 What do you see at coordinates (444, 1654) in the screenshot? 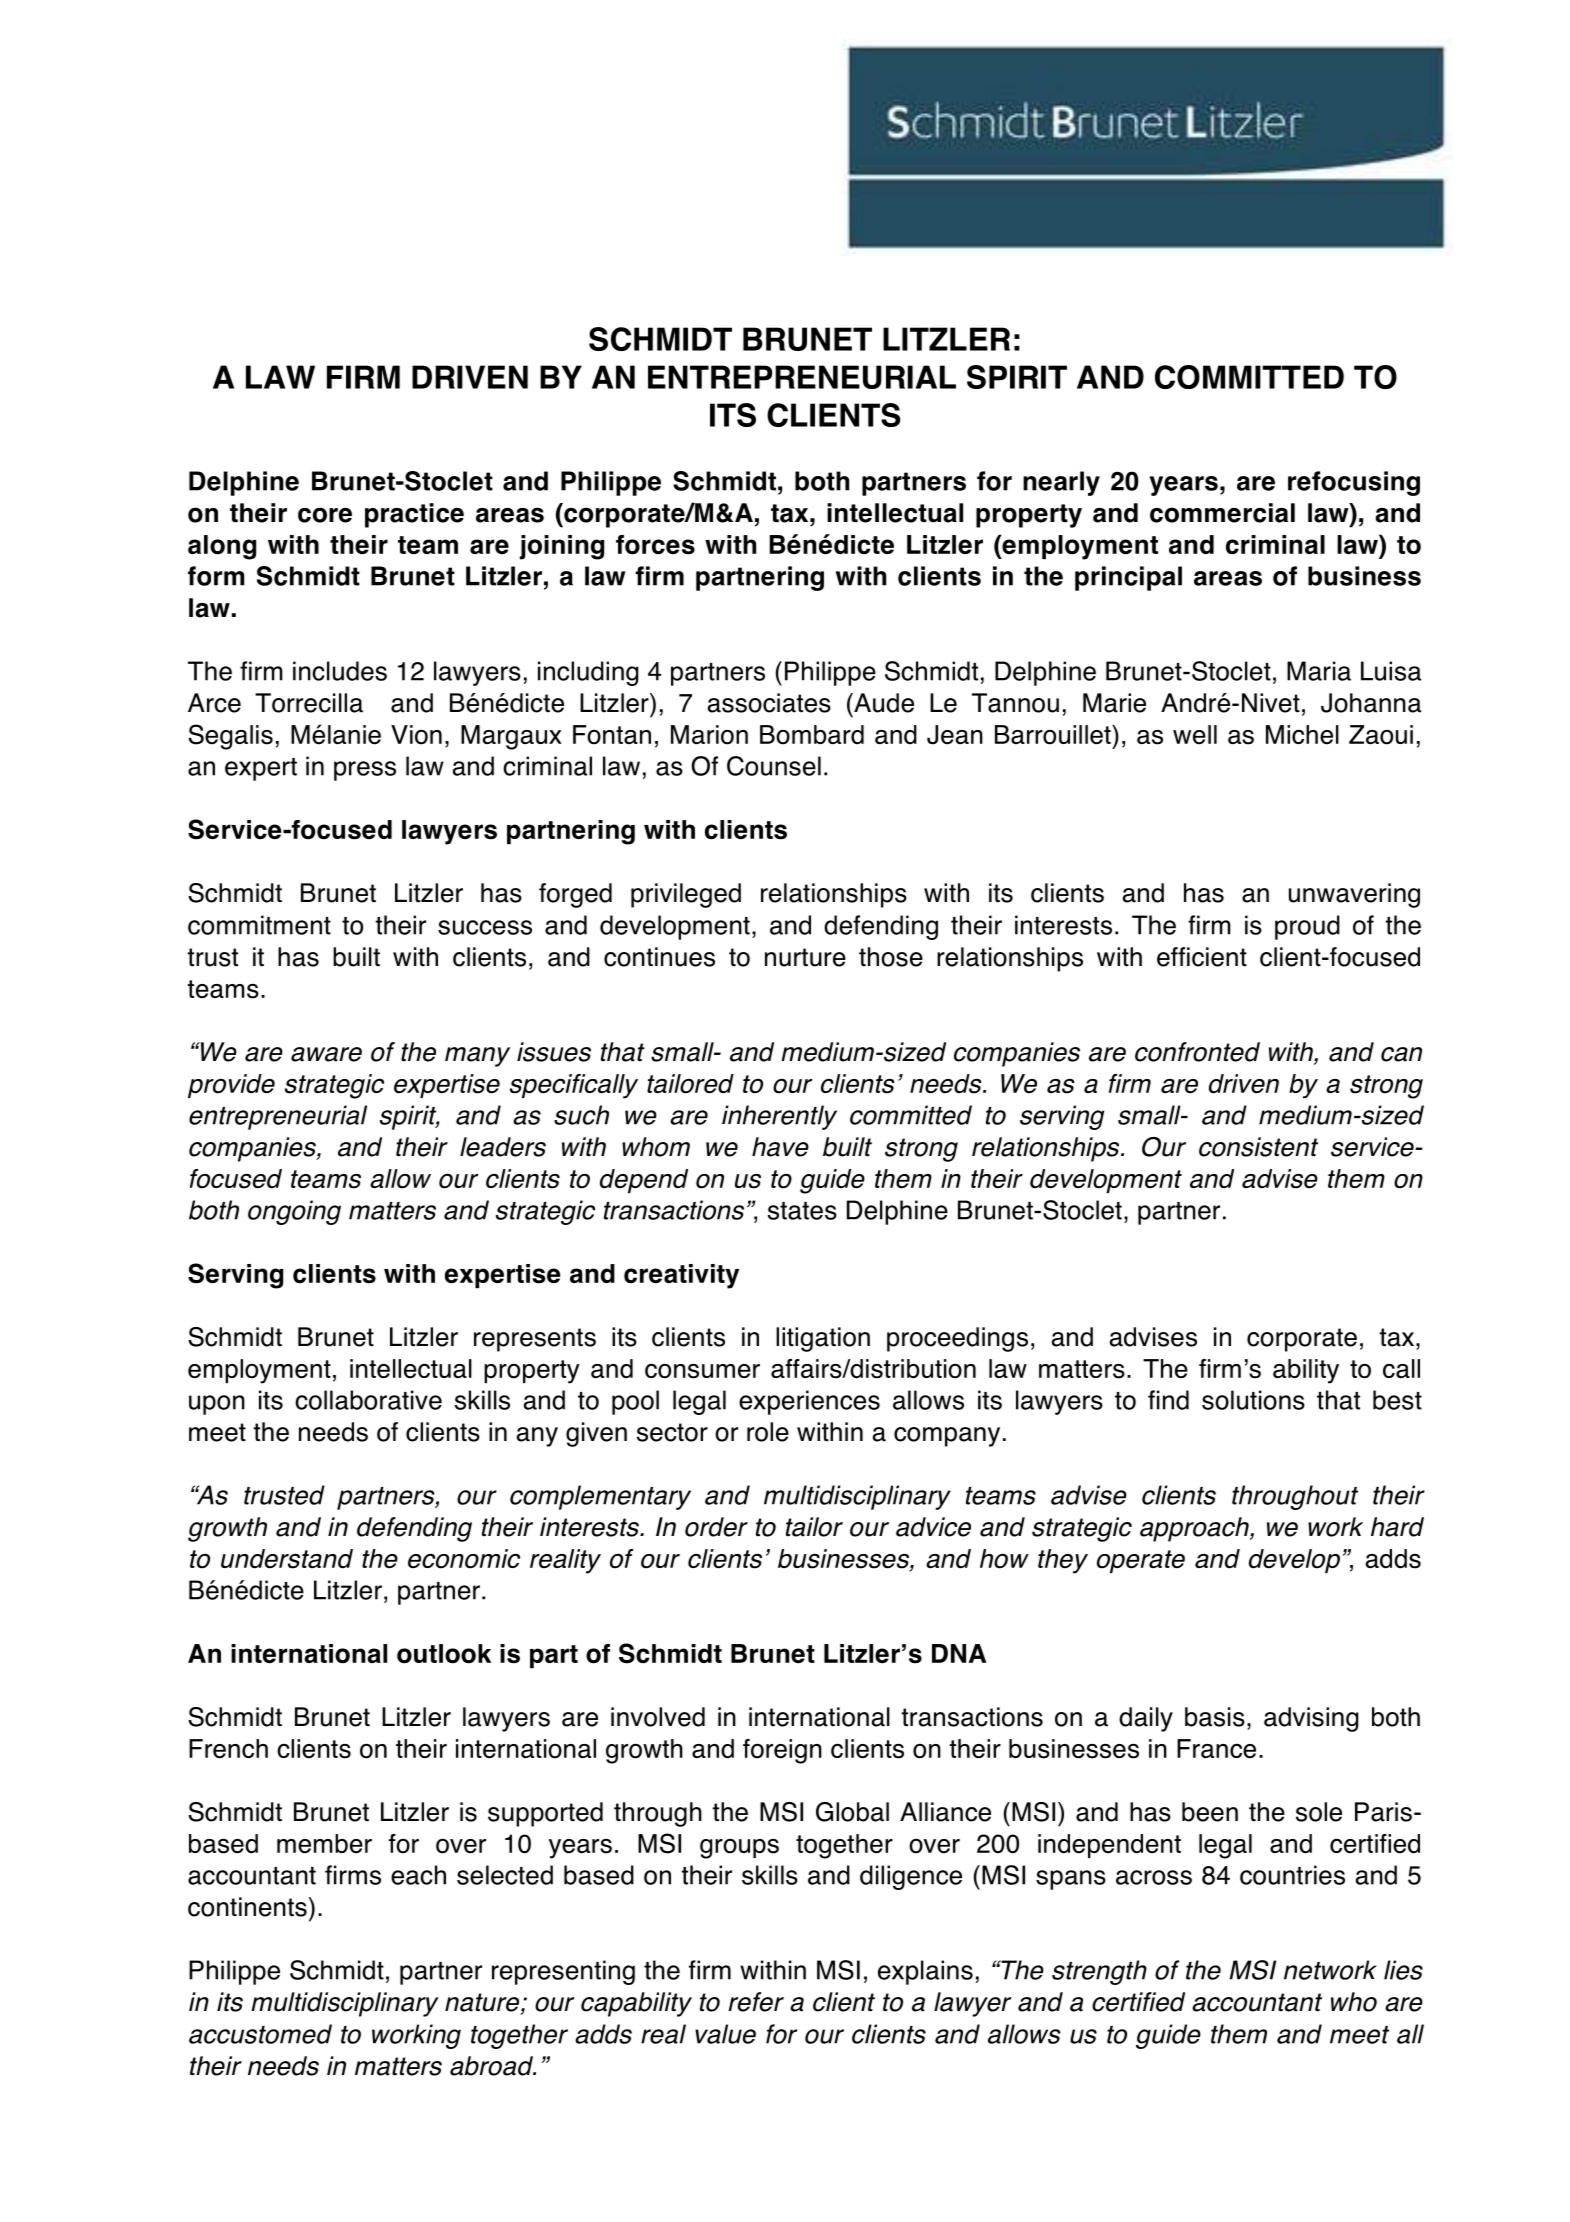
I see `outlook` at bounding box center [444, 1654].
